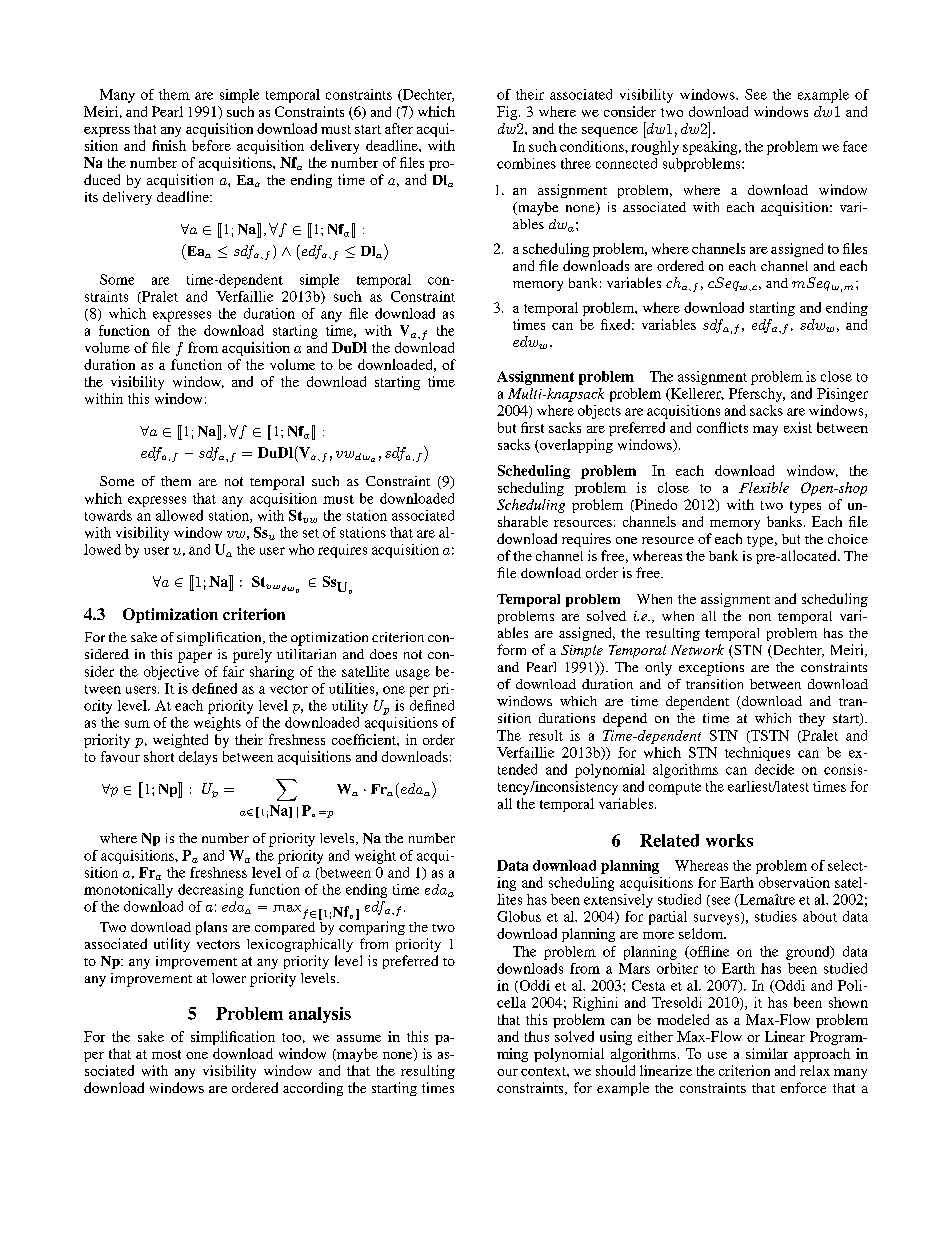 The width and height of the page is (952, 1233). What do you see at coordinates (169, 145) in the page?
I see `finish` at bounding box center [169, 145].
